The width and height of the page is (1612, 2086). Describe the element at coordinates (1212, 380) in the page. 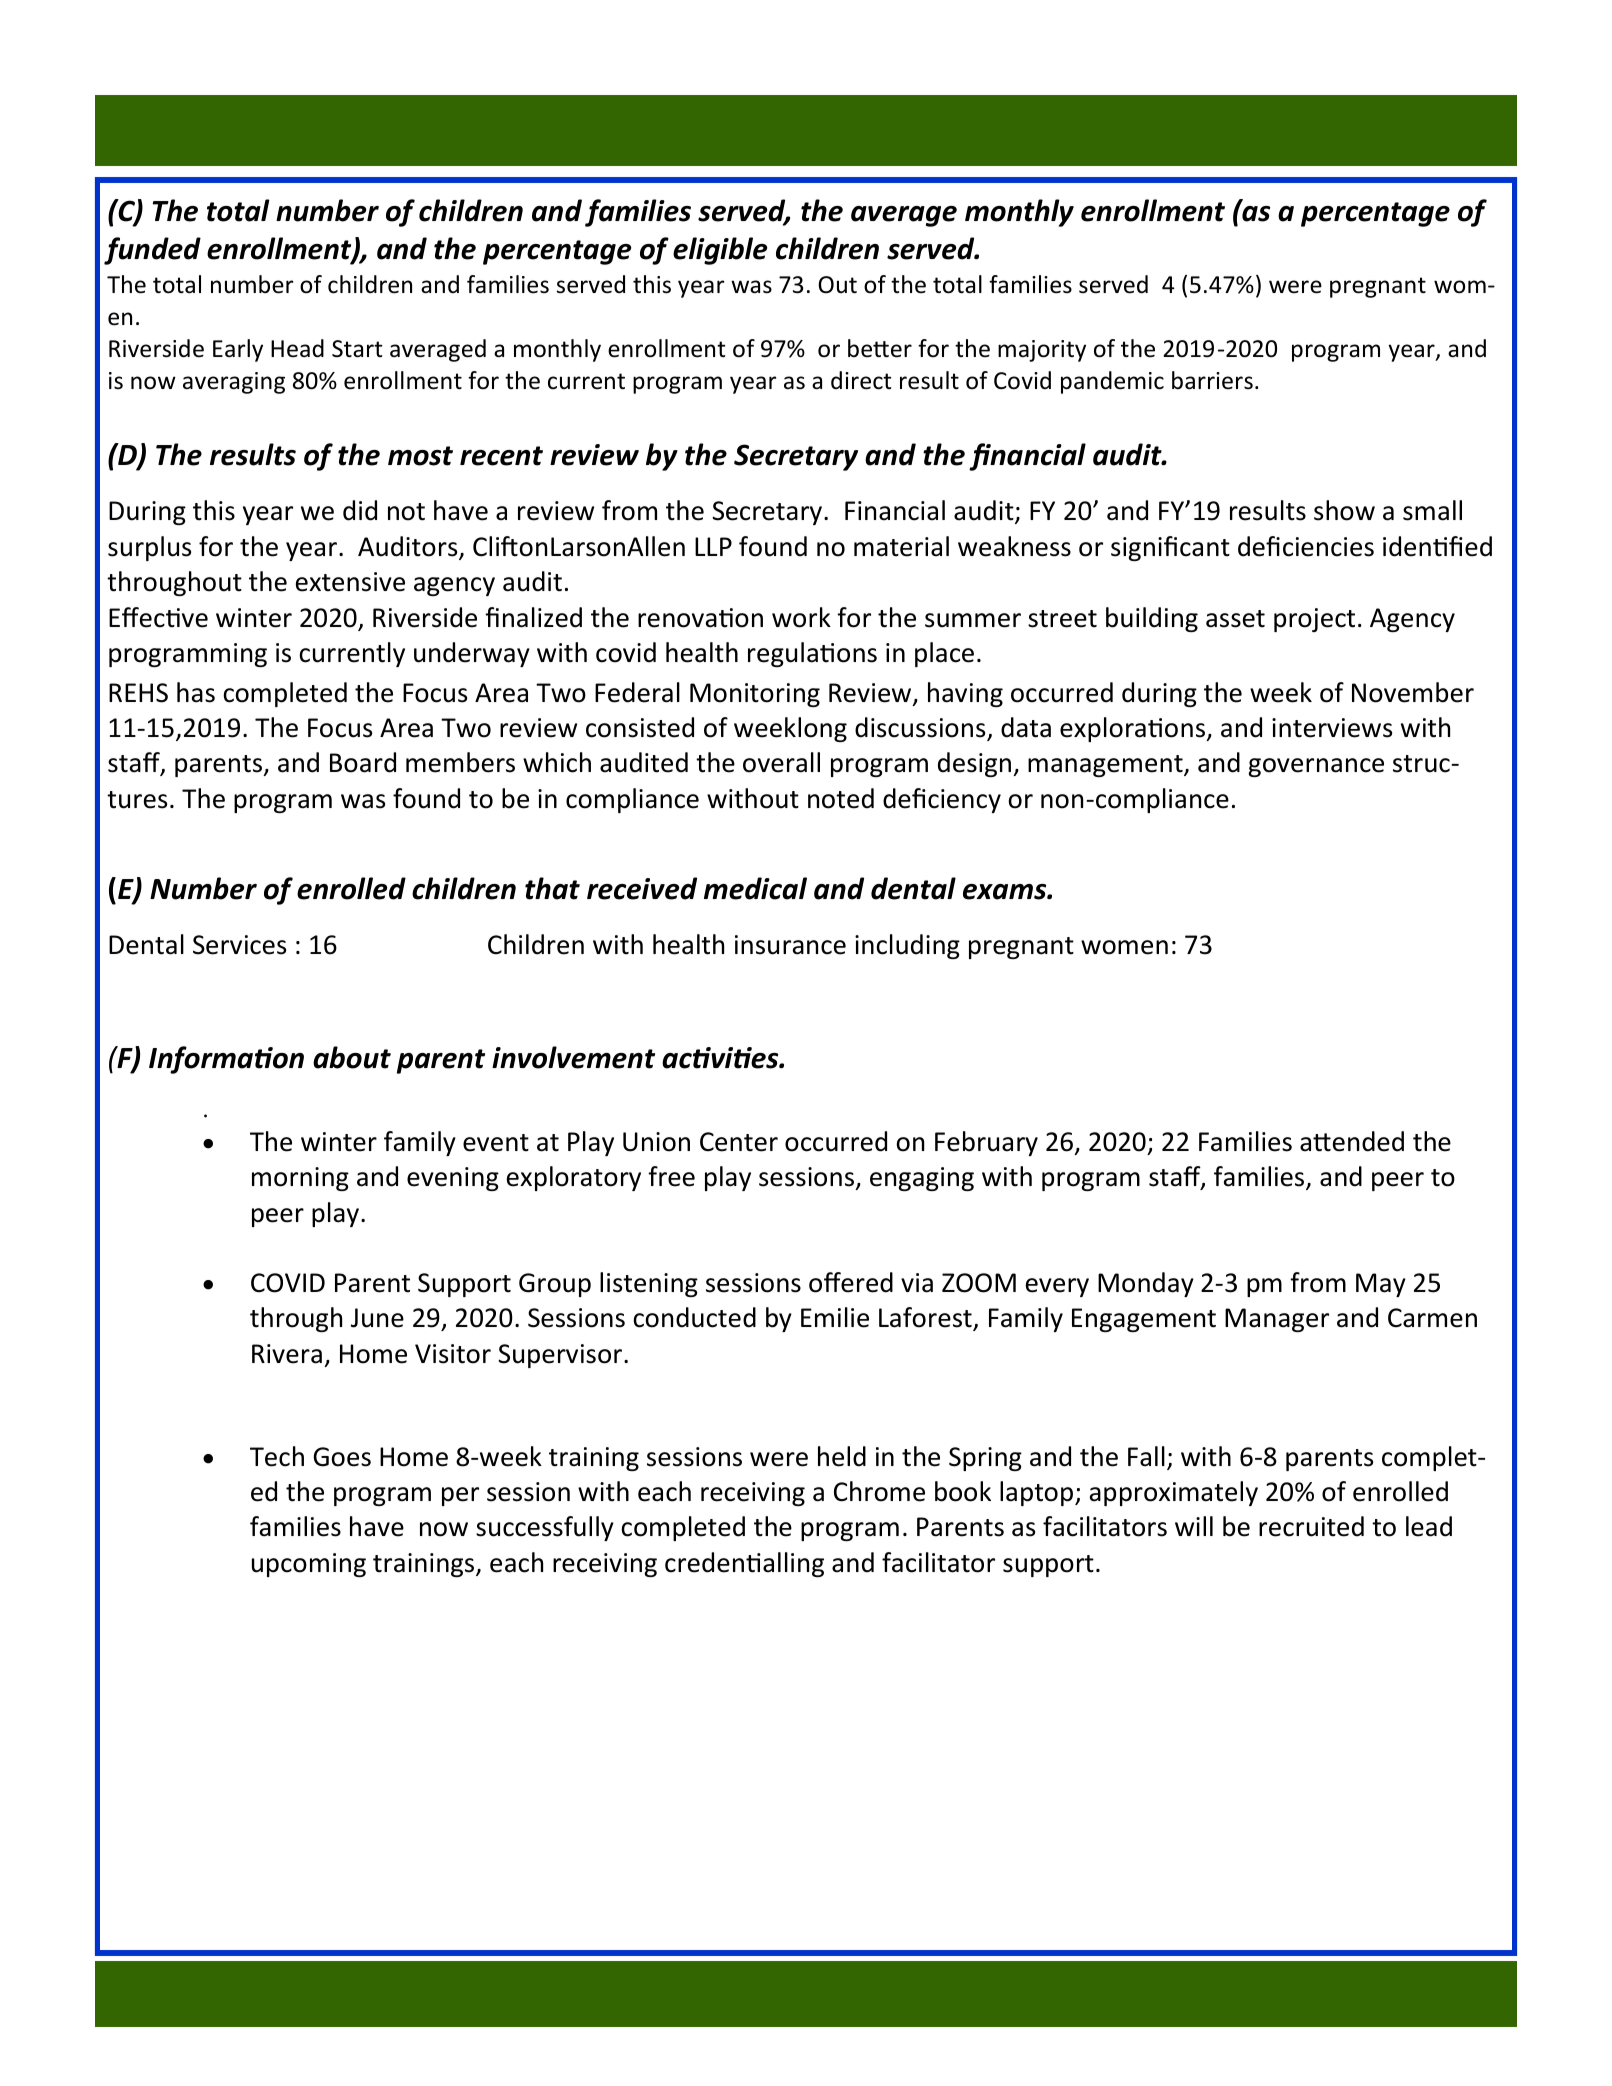

I see `barriers` at that location.
